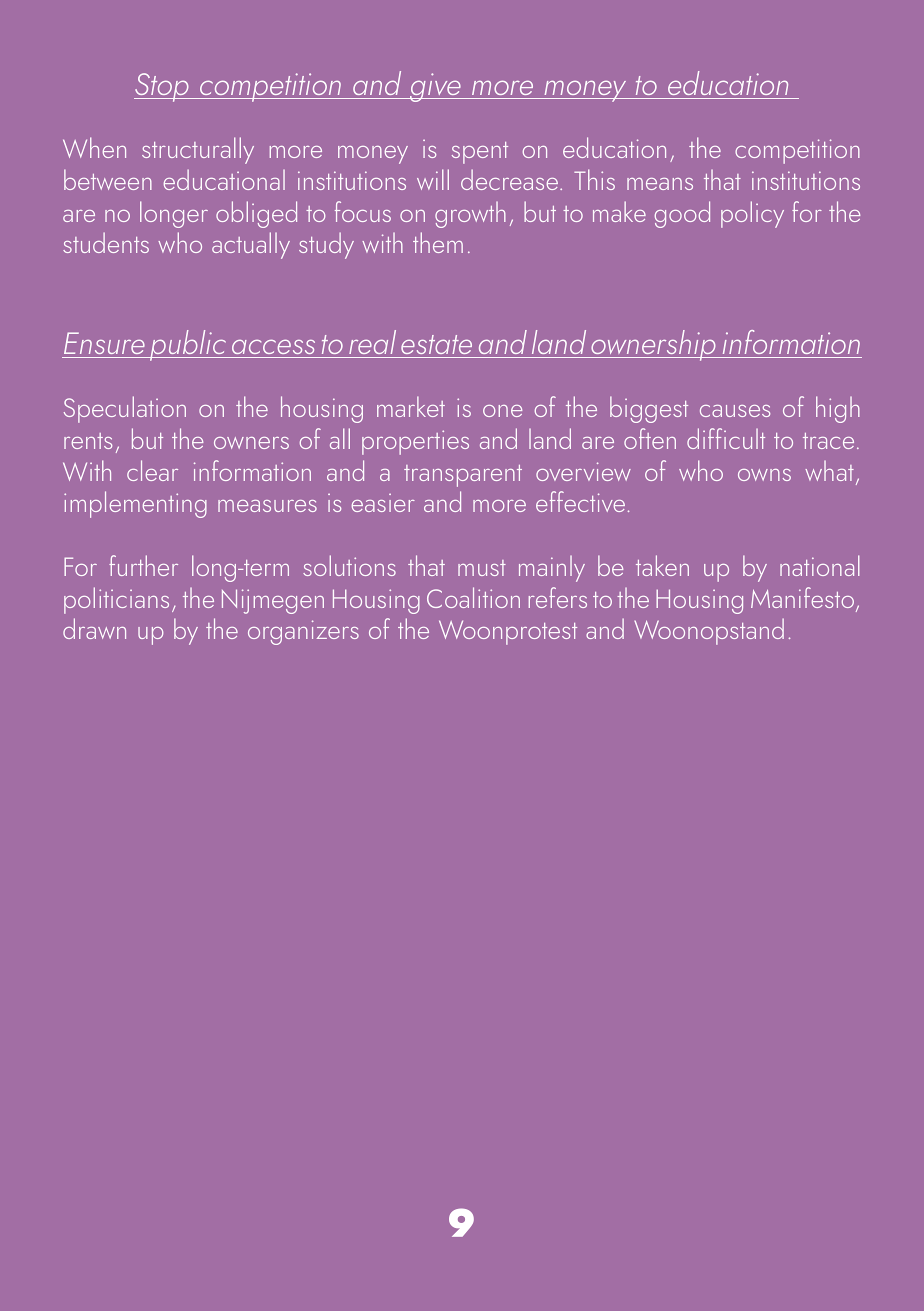  What do you see at coordinates (188, 345) in the document?
I see `public` at bounding box center [188, 345].
